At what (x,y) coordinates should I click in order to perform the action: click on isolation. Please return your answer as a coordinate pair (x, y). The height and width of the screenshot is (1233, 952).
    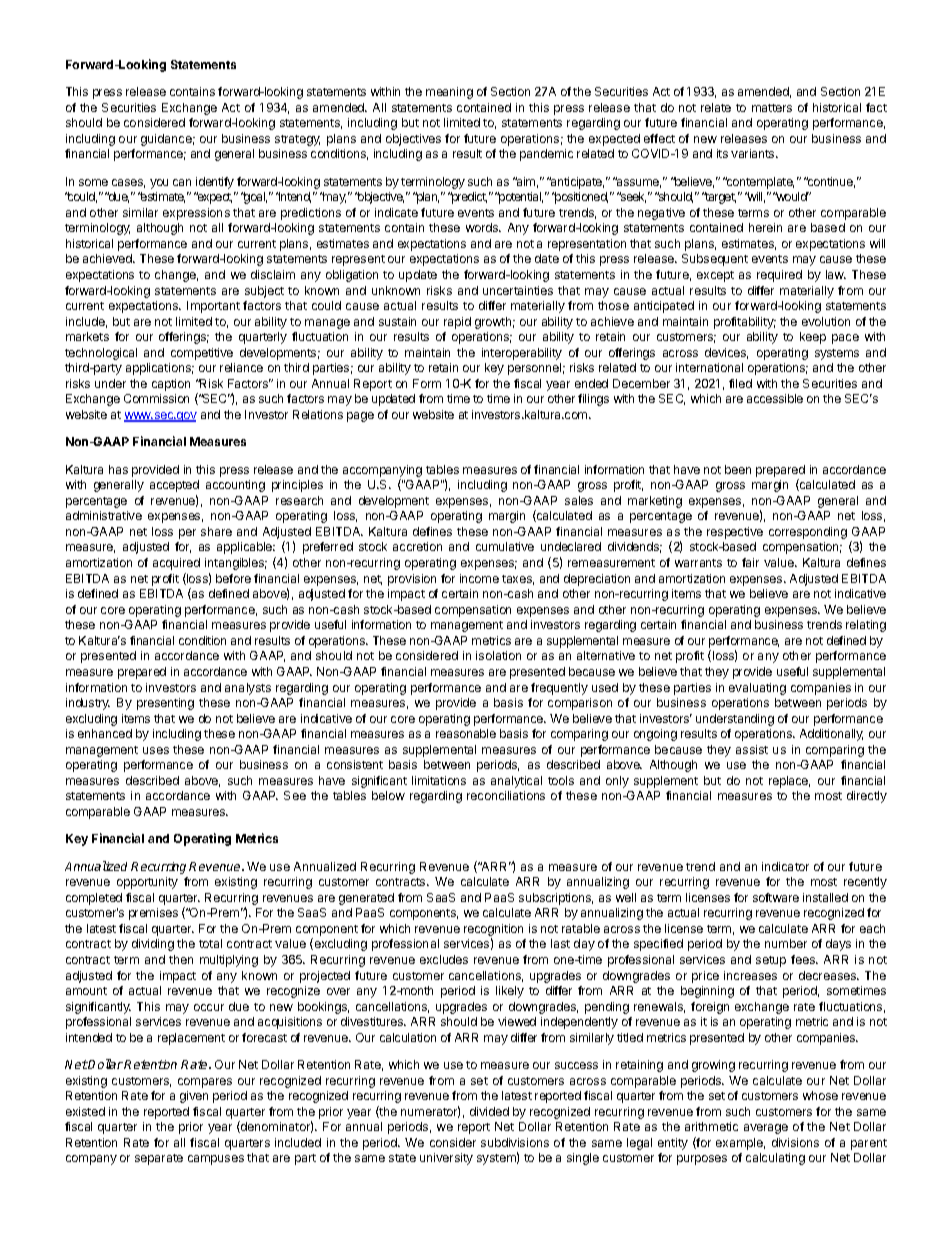
    Looking at the image, I should click on (498, 655).
